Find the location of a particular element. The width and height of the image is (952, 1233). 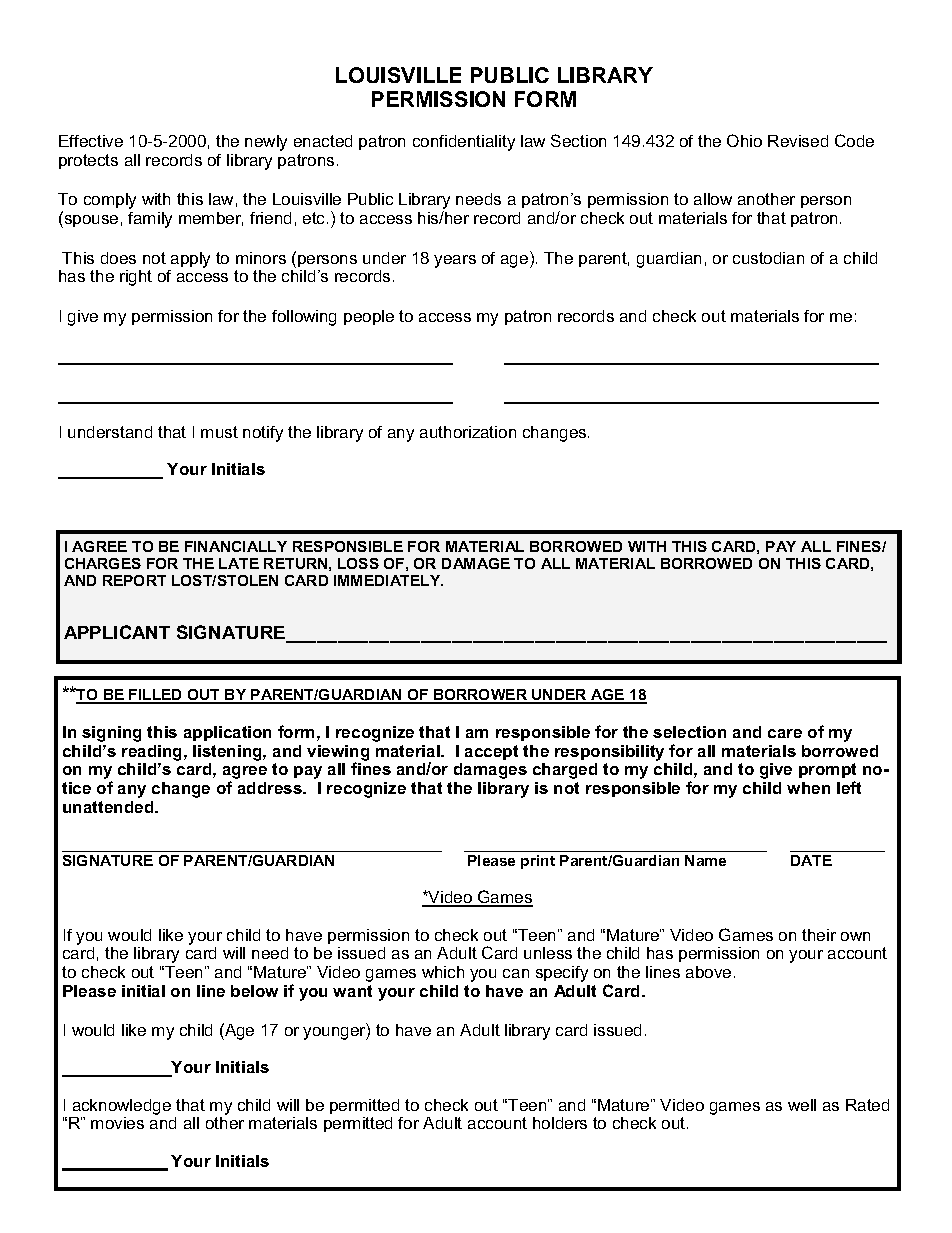

print is located at coordinates (538, 862).
